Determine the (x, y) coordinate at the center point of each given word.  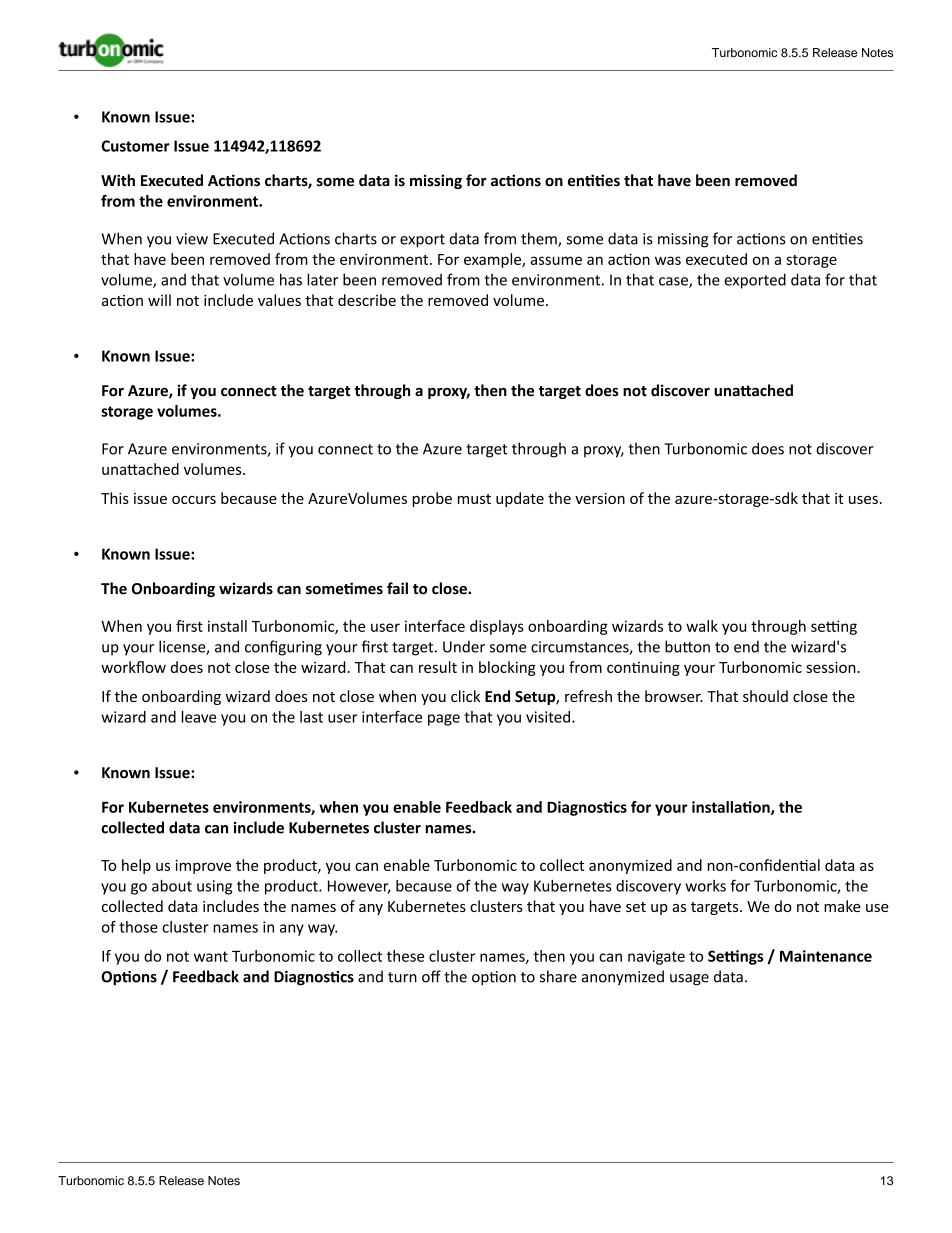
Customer (135, 146)
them (540, 239)
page (444, 720)
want (211, 956)
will (159, 300)
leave (199, 717)
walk (702, 626)
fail (397, 588)
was (668, 260)
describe (367, 300)
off (431, 976)
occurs (194, 500)
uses (863, 500)
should (765, 696)
